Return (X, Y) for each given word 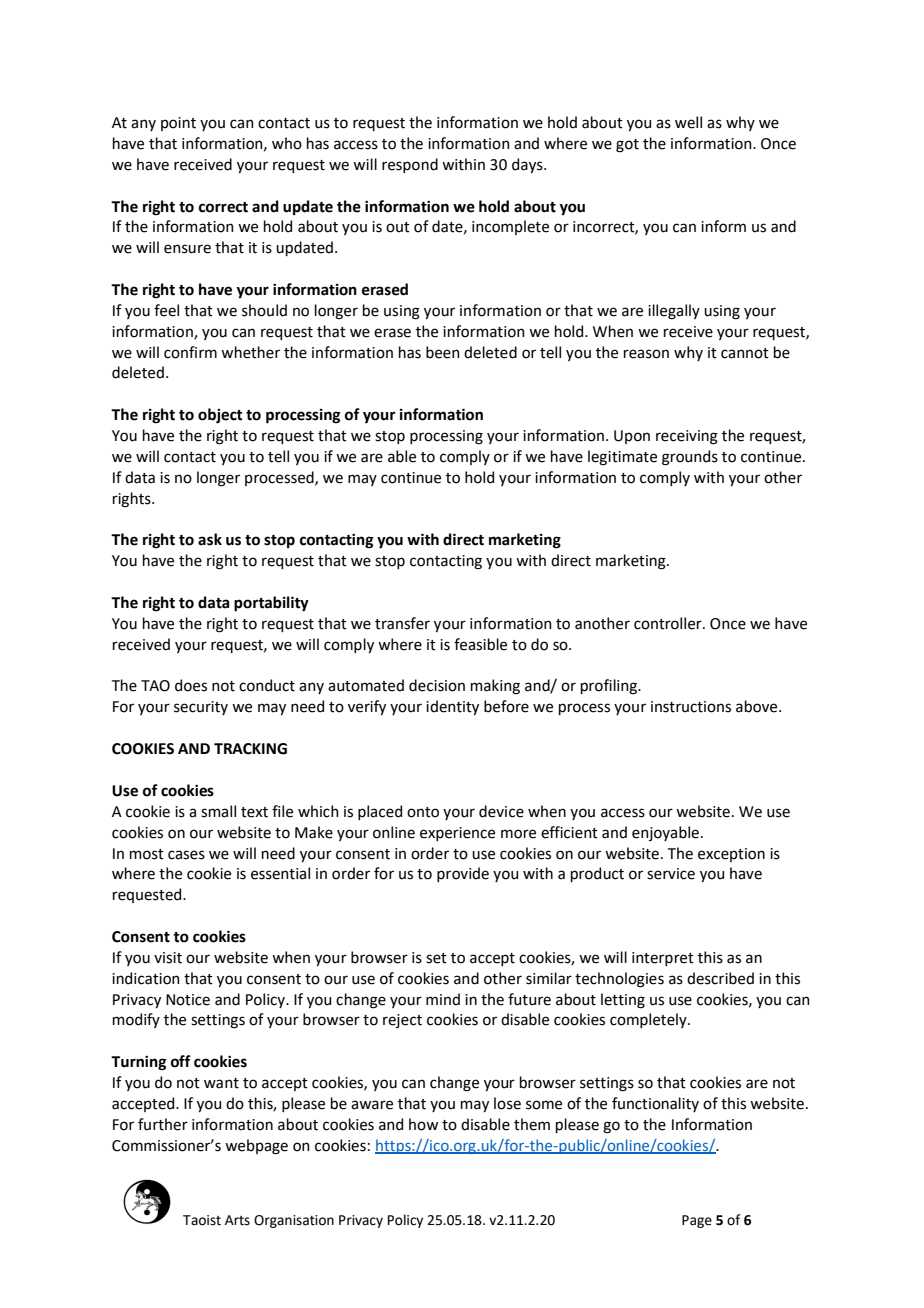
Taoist (202, 1220)
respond (410, 165)
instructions (691, 707)
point (178, 124)
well (688, 122)
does (191, 685)
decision (437, 685)
